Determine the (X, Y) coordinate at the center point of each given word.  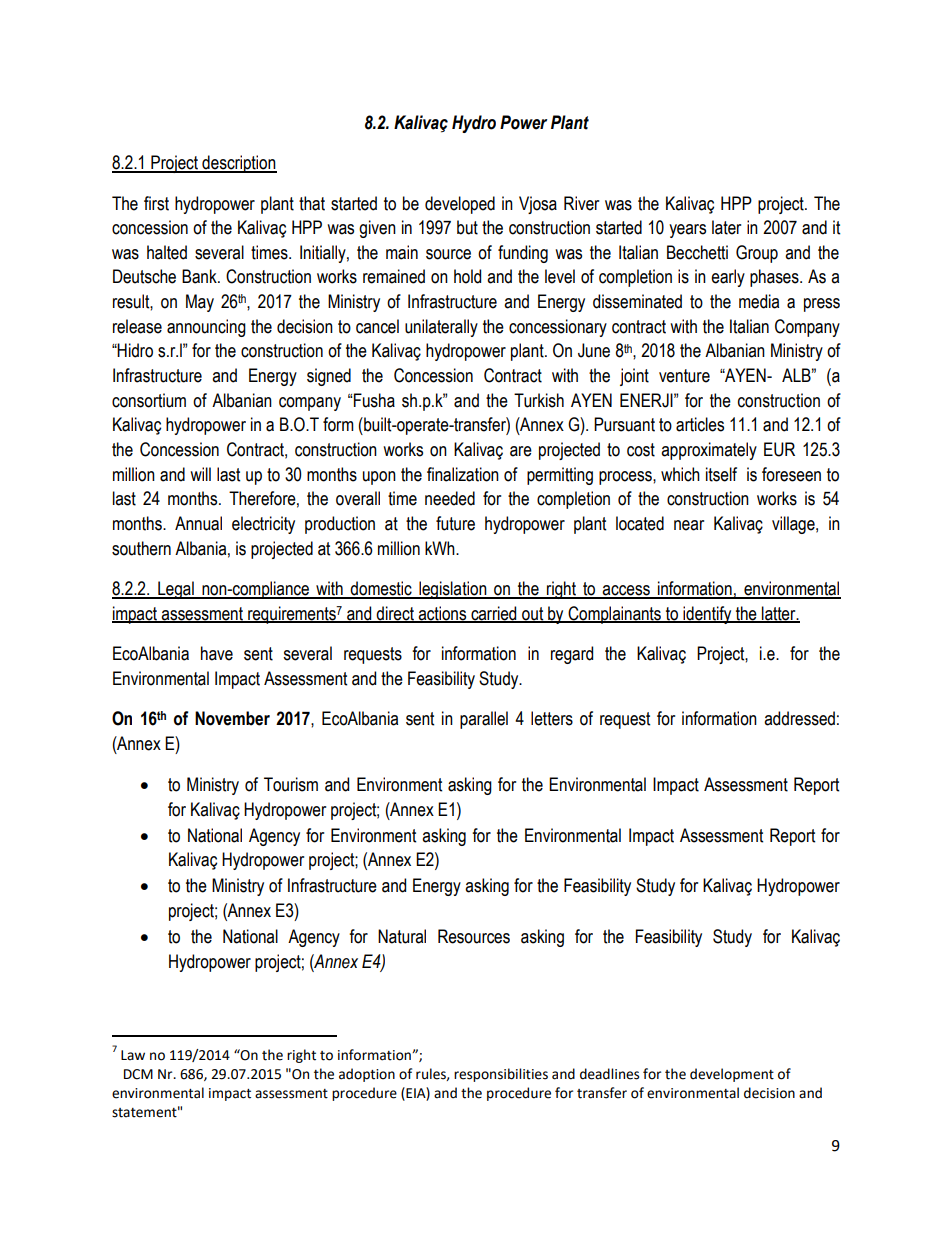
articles (700, 424)
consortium (149, 400)
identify (707, 615)
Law (133, 1055)
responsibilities (501, 1075)
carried (494, 614)
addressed (799, 718)
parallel (484, 720)
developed (460, 205)
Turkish (539, 400)
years (687, 231)
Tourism (291, 784)
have (217, 653)
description (238, 164)
